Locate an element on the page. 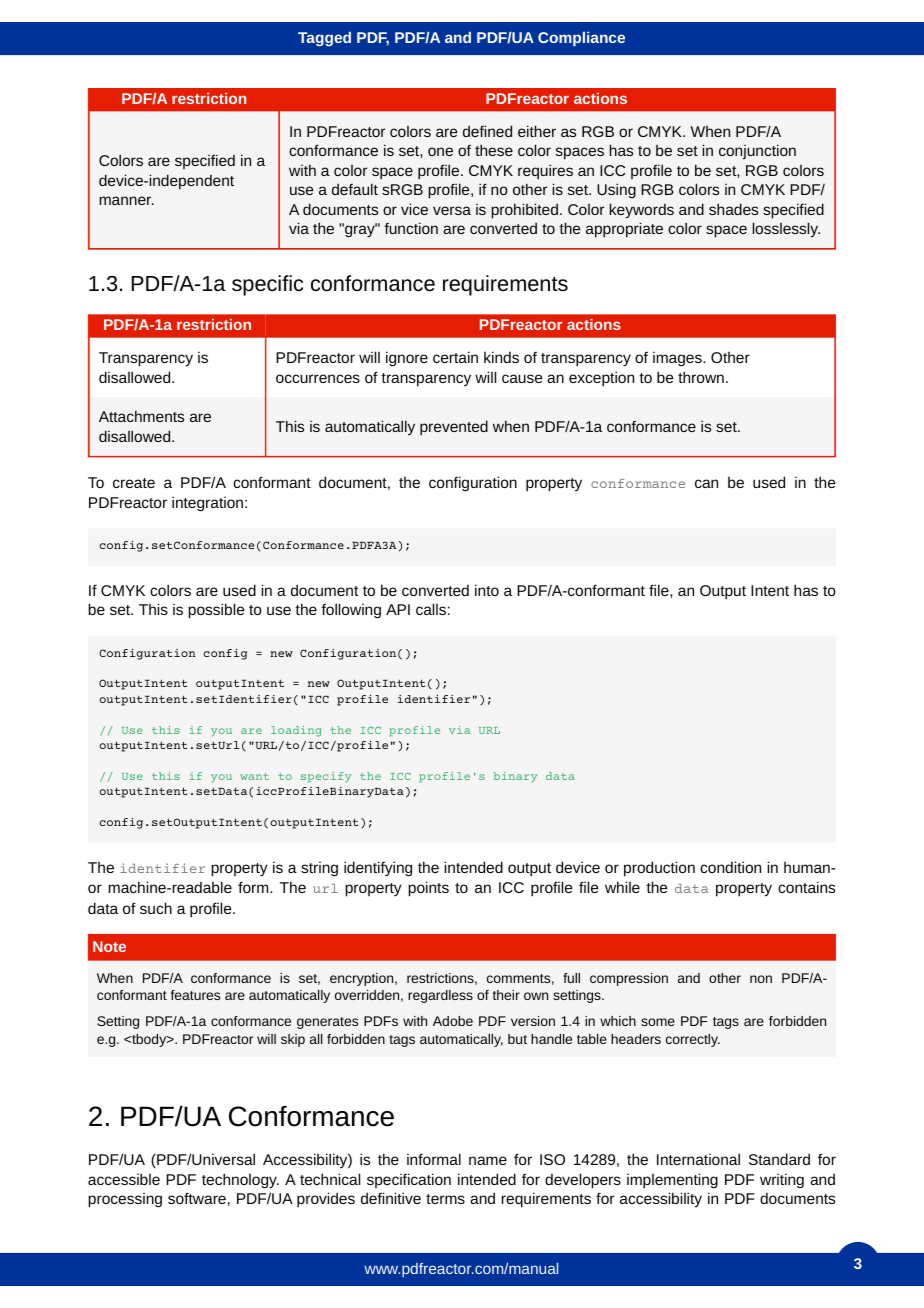 The width and height of the document is (924, 1308). conjunction is located at coordinates (757, 152).
